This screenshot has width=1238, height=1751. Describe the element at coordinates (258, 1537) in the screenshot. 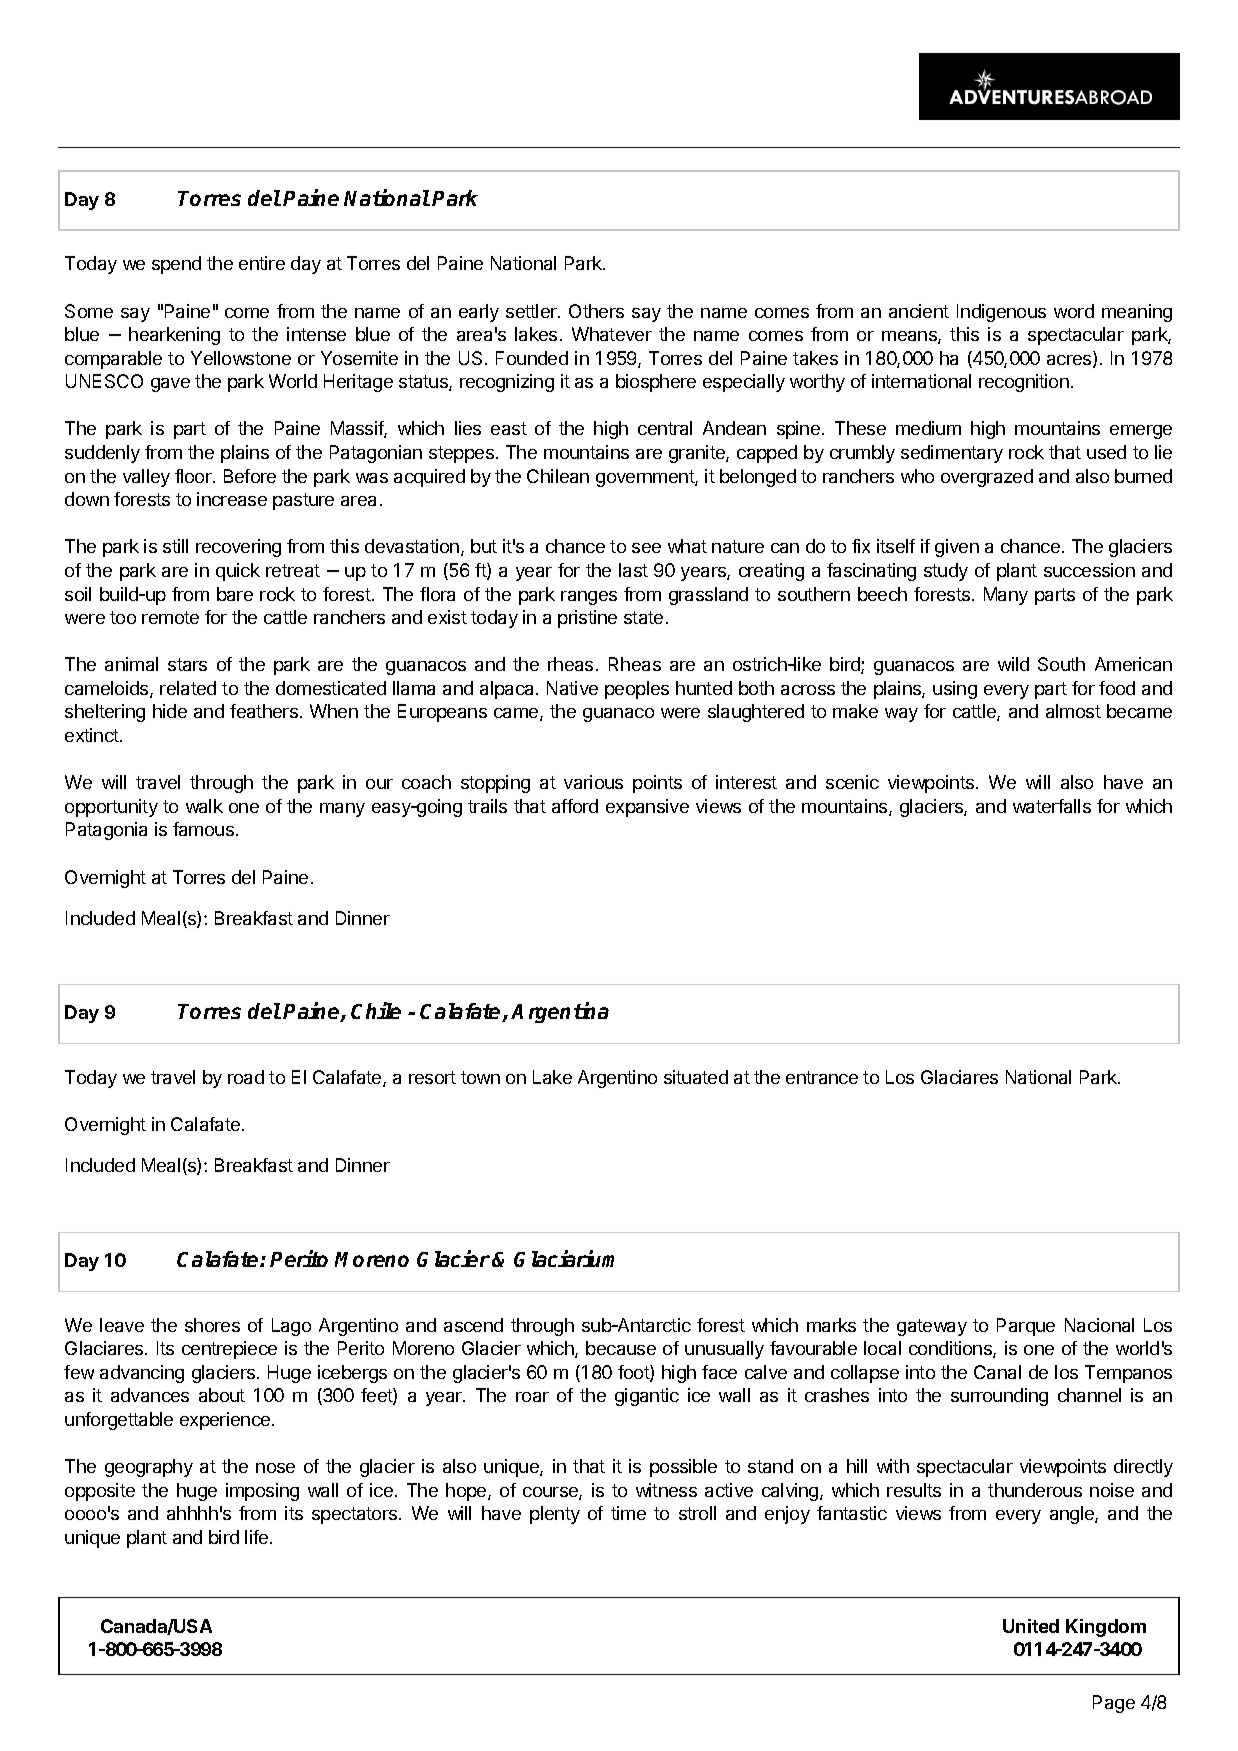

I see `life` at that location.
